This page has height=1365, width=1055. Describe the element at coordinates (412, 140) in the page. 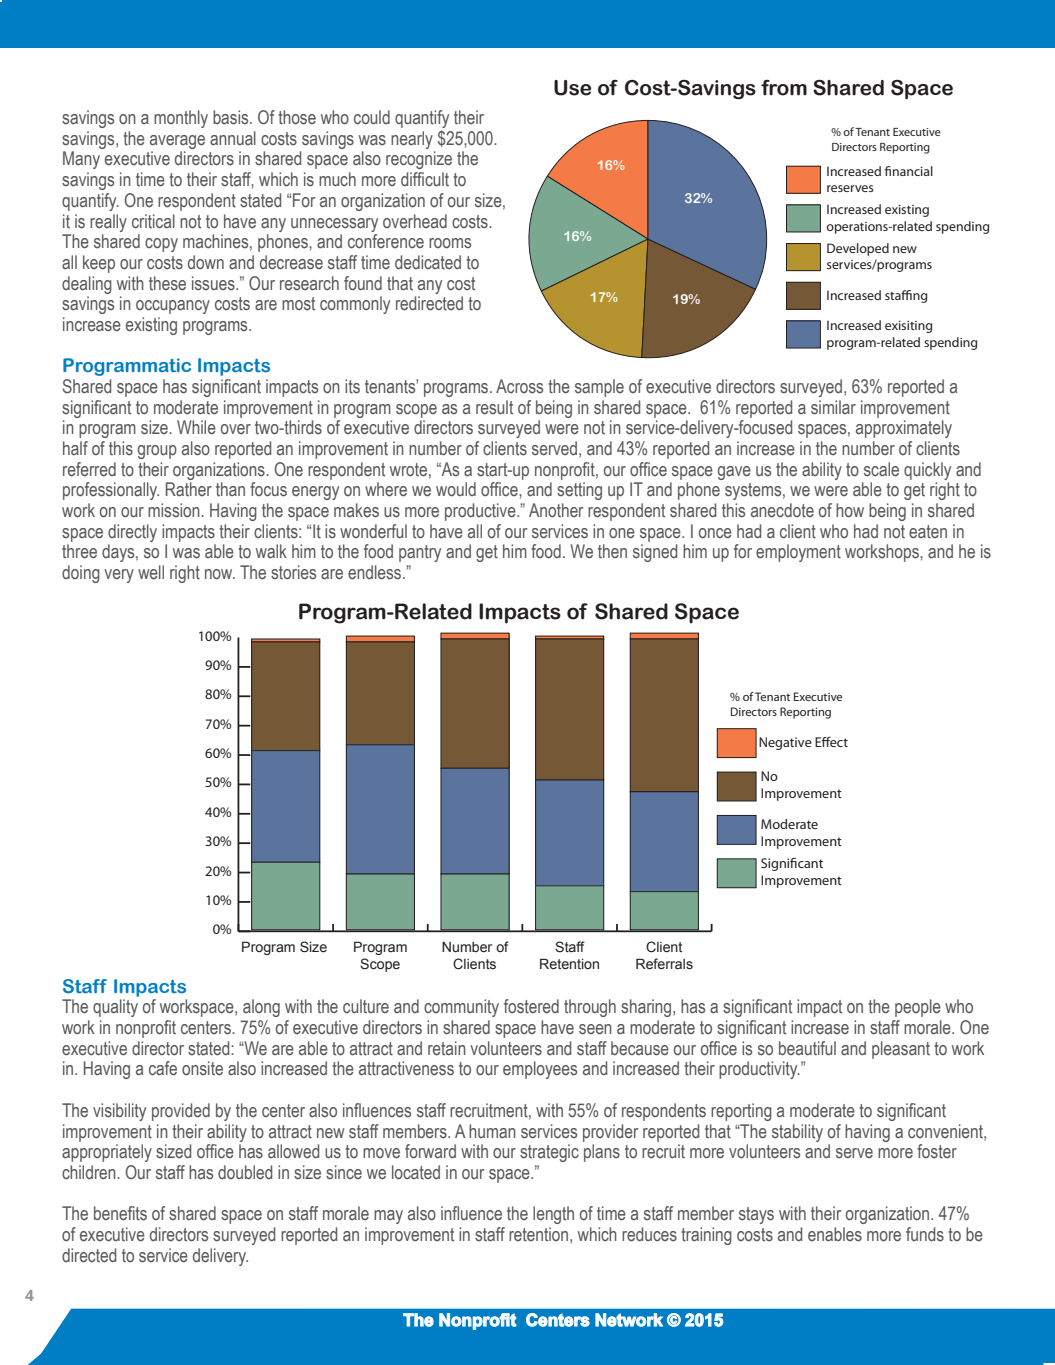

I see `nearly` at that location.
